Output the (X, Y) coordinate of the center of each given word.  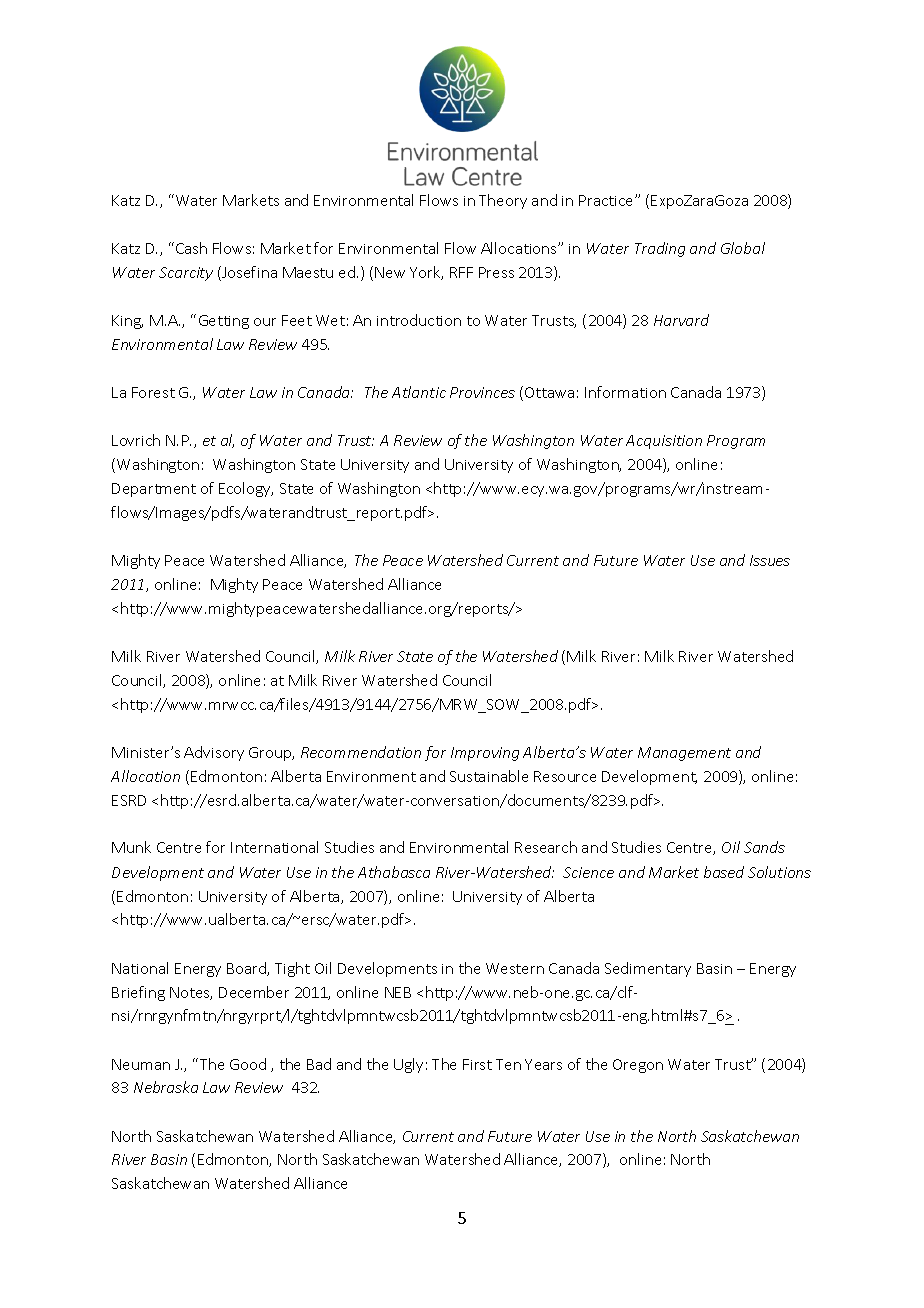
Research (546, 847)
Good (248, 1064)
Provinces (482, 392)
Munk (131, 847)
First (477, 1064)
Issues (770, 560)
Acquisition (664, 442)
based (724, 872)
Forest (153, 392)
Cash (191, 248)
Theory (503, 201)
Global (743, 248)
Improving (485, 754)
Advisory (214, 753)
